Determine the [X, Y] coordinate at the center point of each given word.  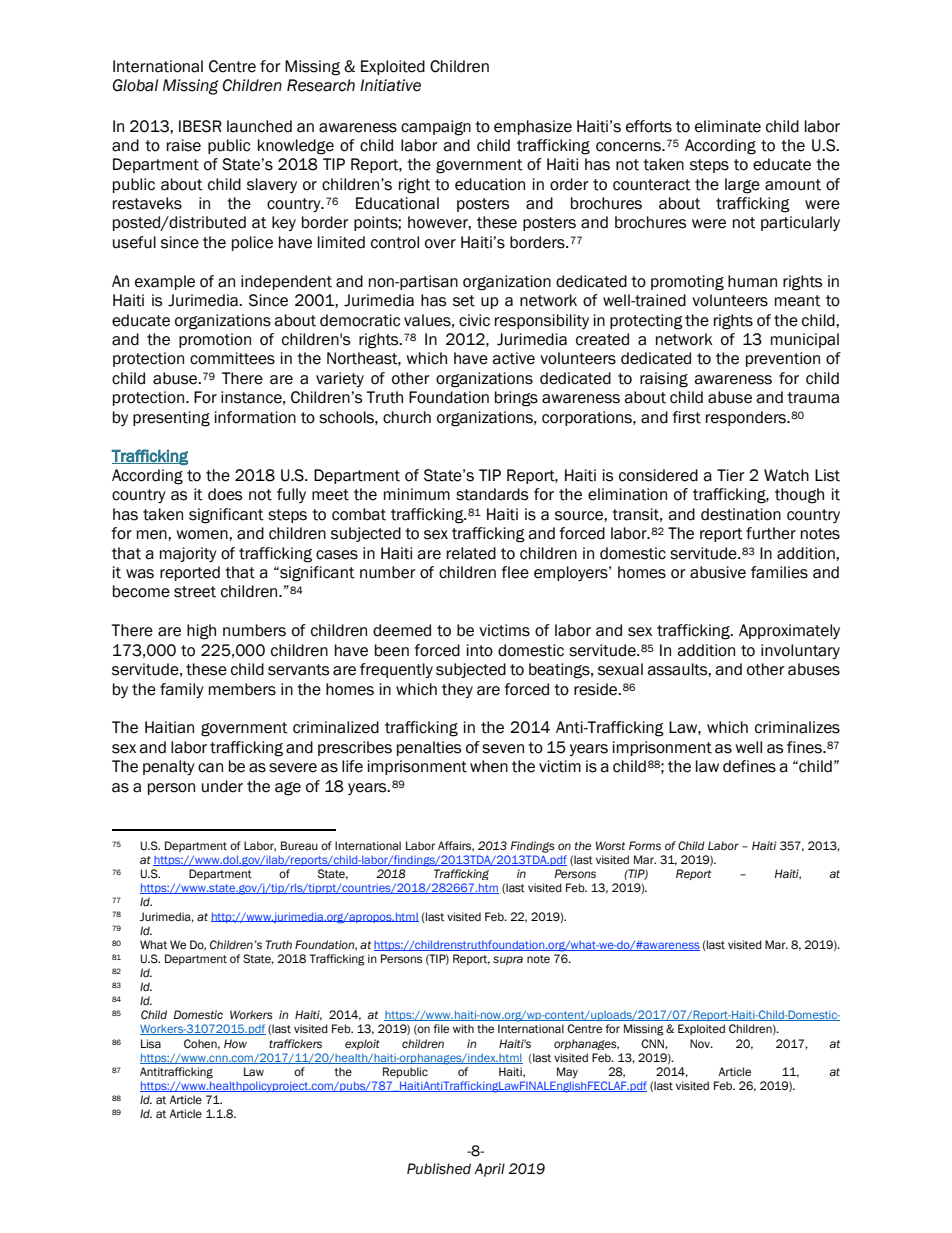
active [513, 358]
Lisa [151, 1044]
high [201, 632]
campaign [436, 128]
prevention [783, 359]
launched [259, 126]
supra [508, 960]
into [480, 650]
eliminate [728, 126]
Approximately [789, 631]
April [489, 1170]
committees [232, 358]
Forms [645, 846]
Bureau [299, 845]
